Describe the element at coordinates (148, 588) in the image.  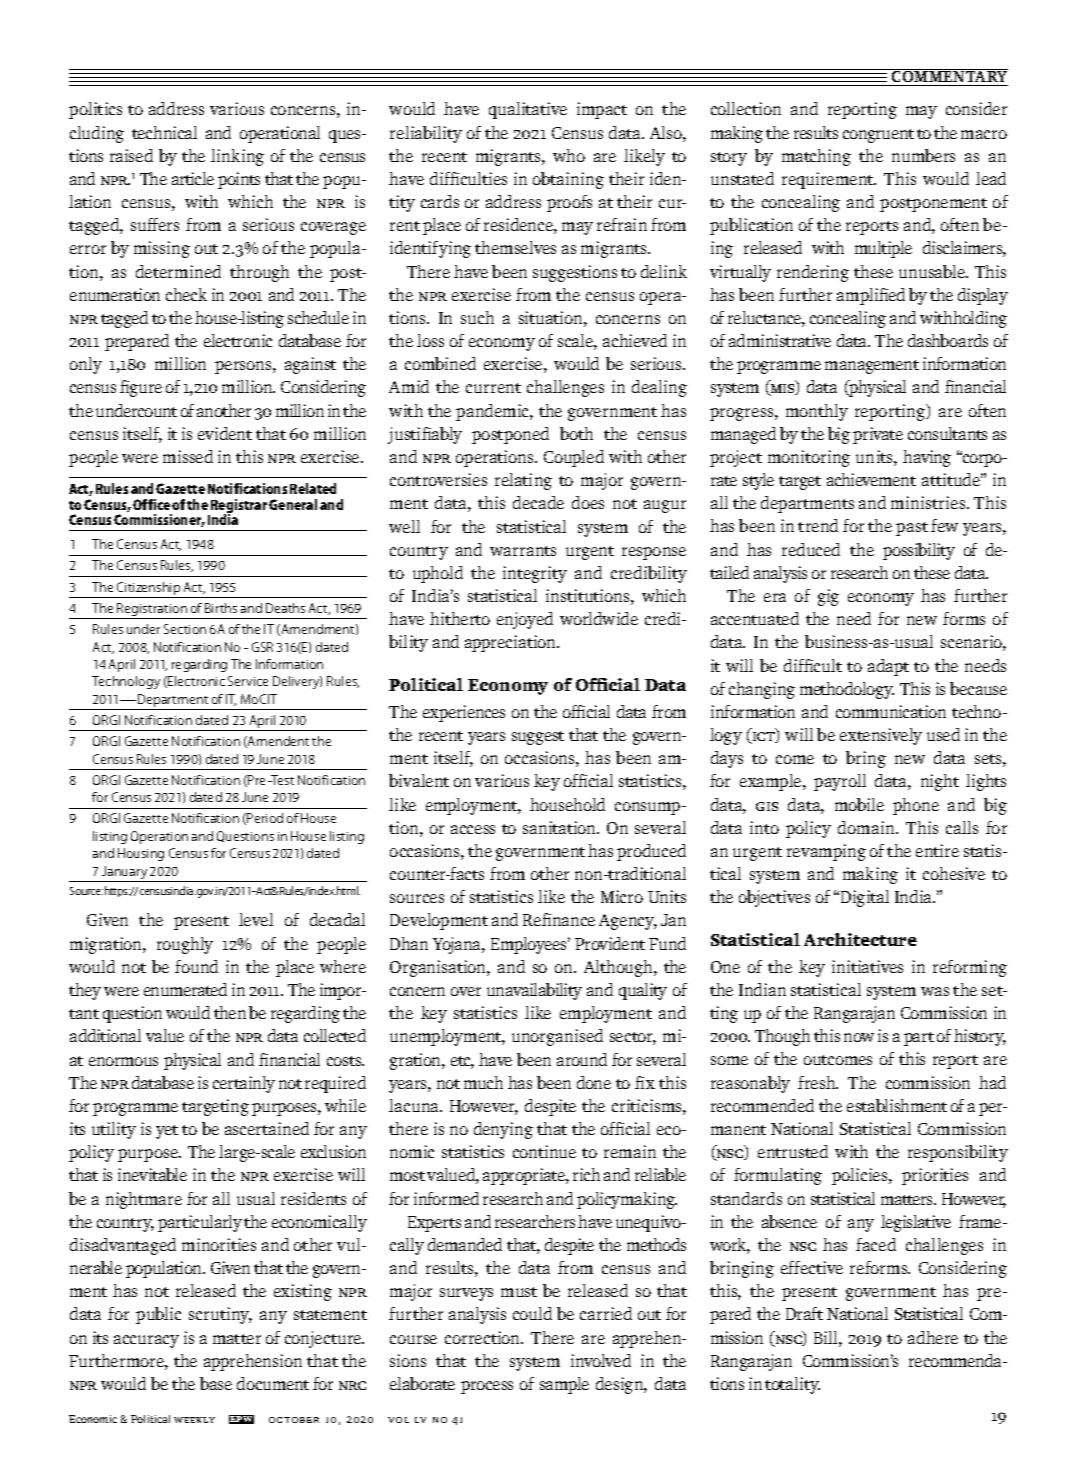
I see `Citizenship` at that location.
